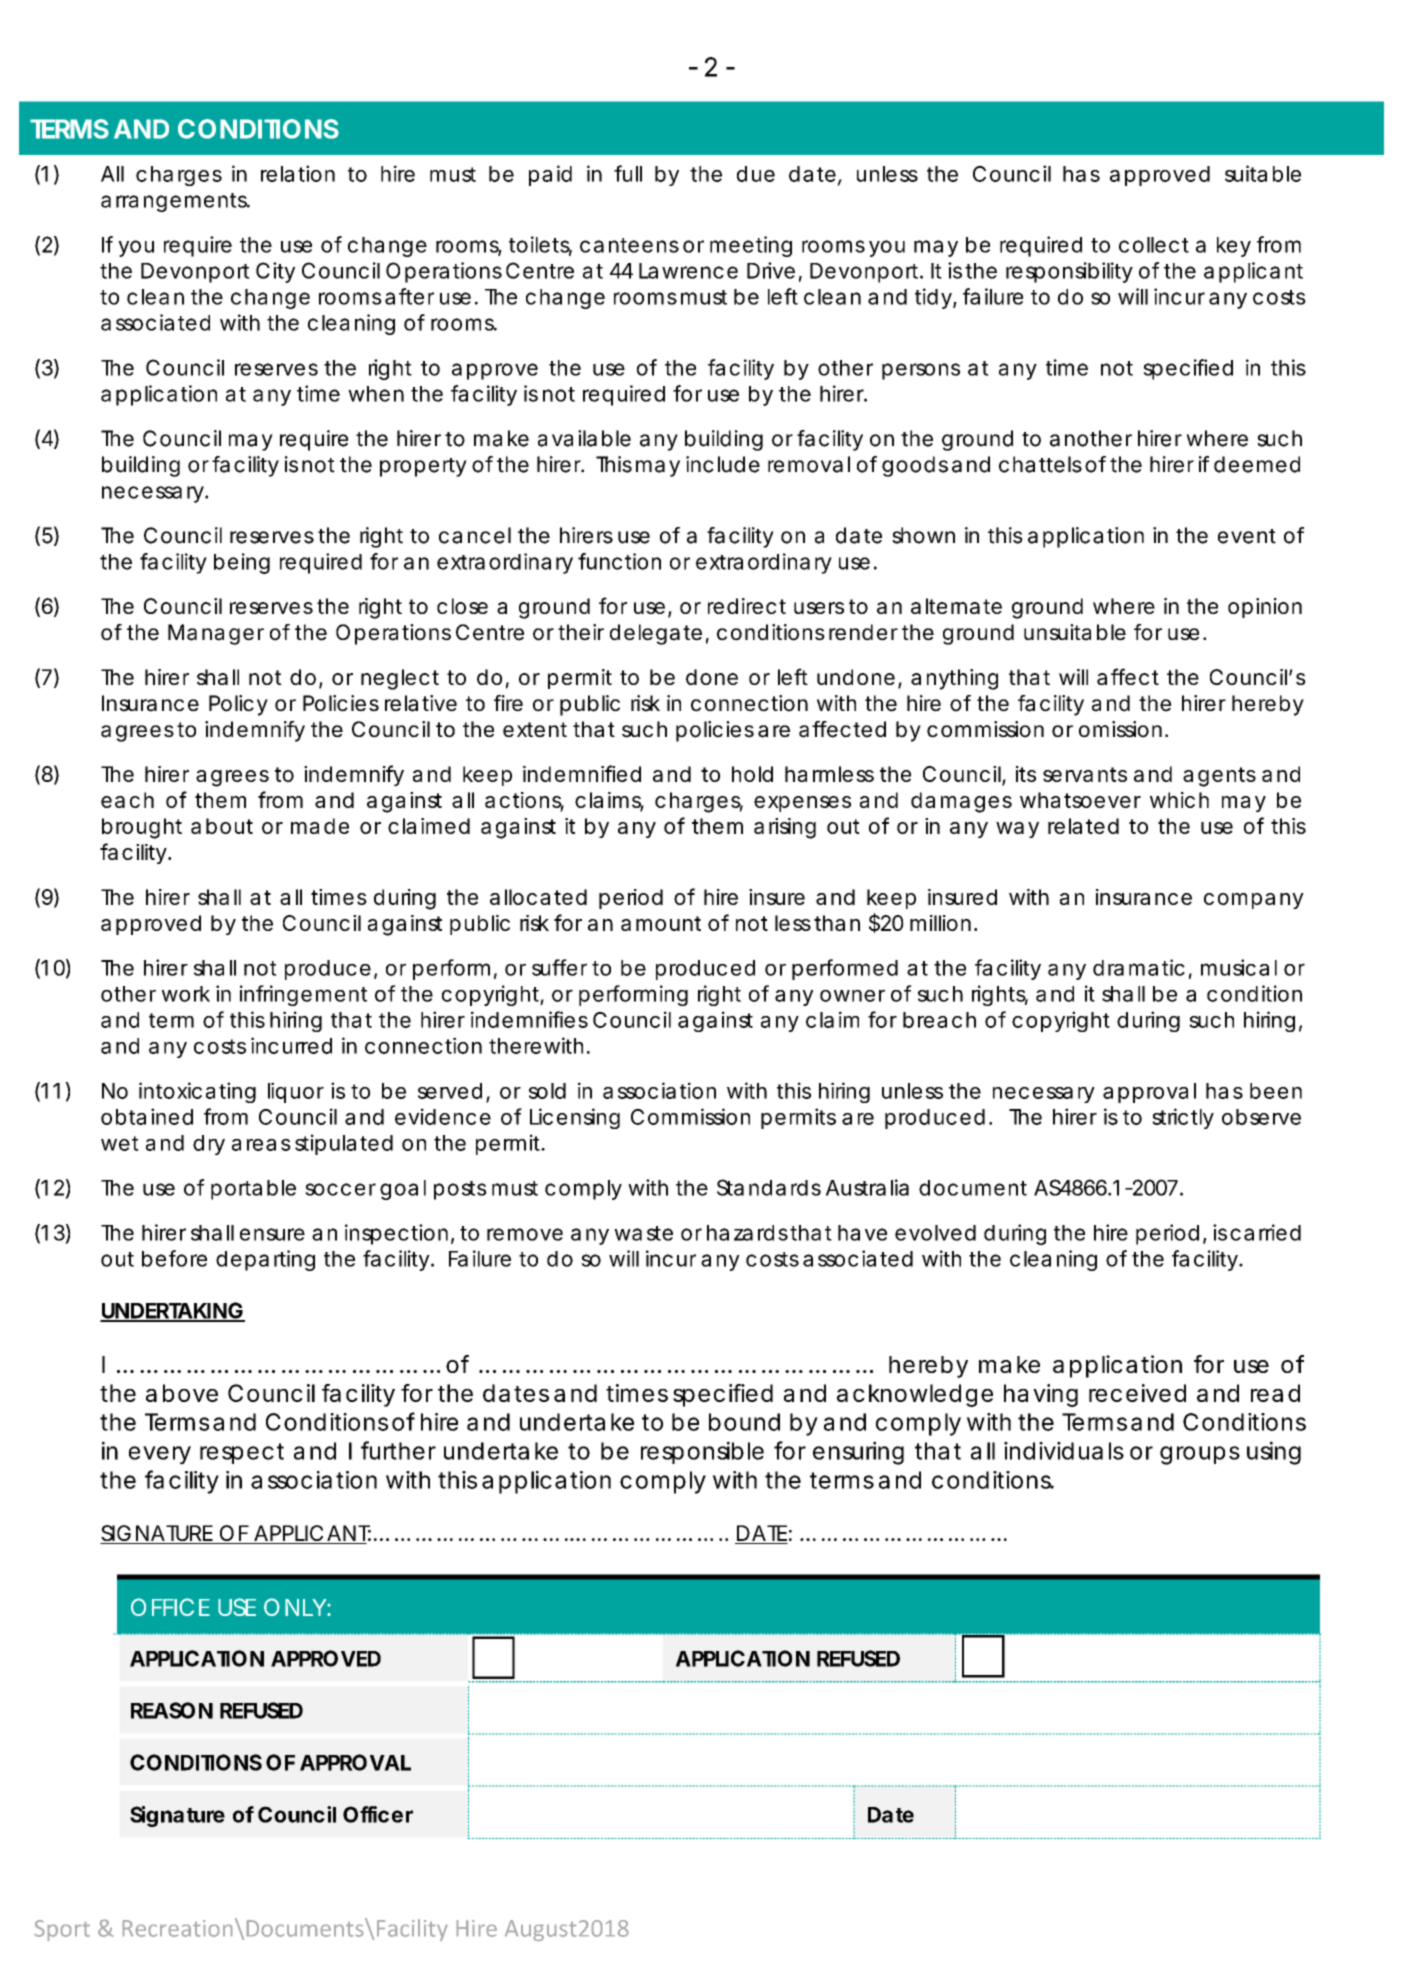 This screenshot has width=1404, height=1985. Describe the element at coordinates (702, 1452) in the screenshot. I see `responsible` at that location.
